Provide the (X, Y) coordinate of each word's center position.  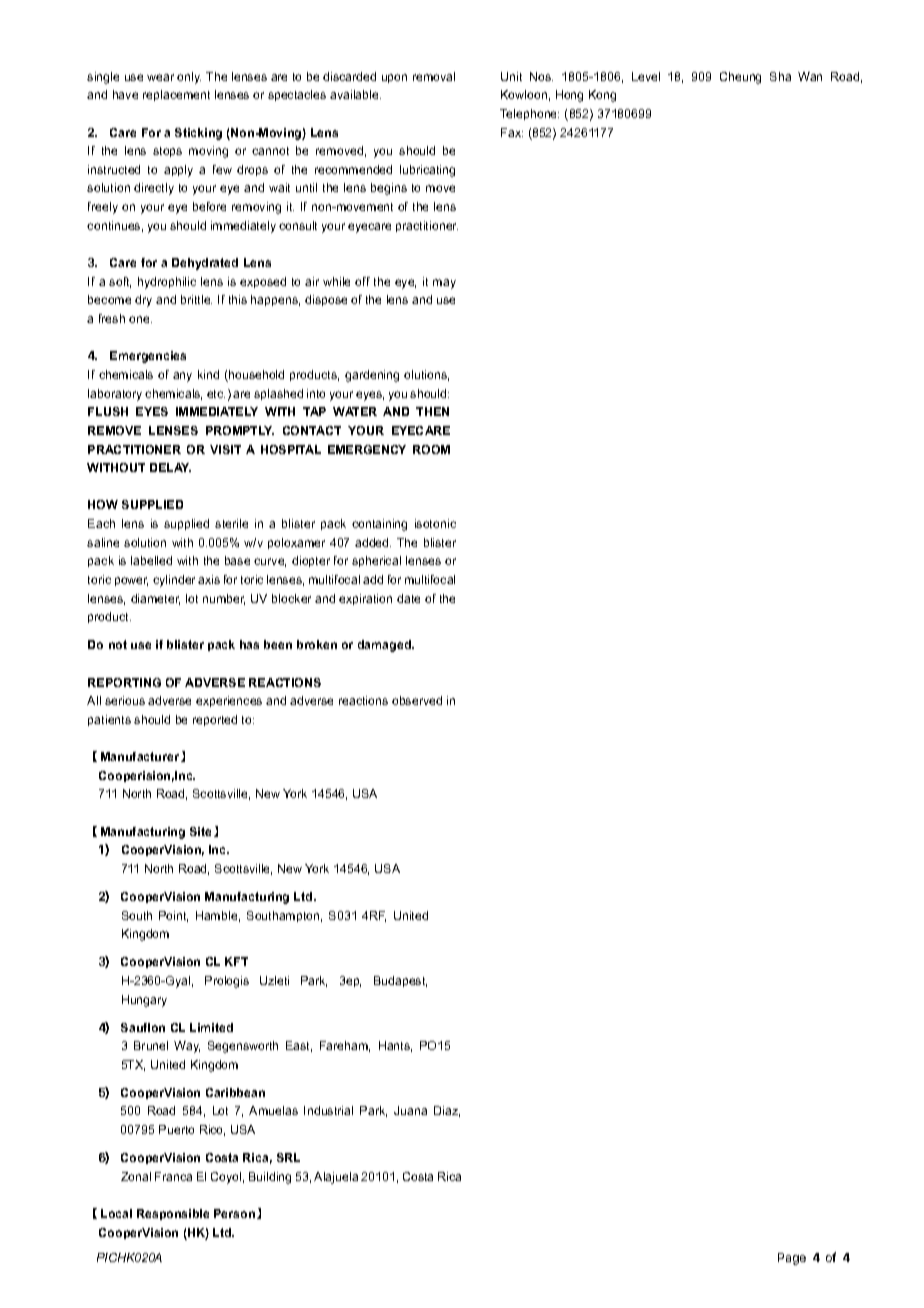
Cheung (740, 78)
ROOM (431, 449)
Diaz (447, 1111)
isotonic (435, 523)
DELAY (170, 467)
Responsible (173, 1214)
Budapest (400, 981)
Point (173, 916)
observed (417, 700)
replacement (176, 95)
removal (434, 76)
